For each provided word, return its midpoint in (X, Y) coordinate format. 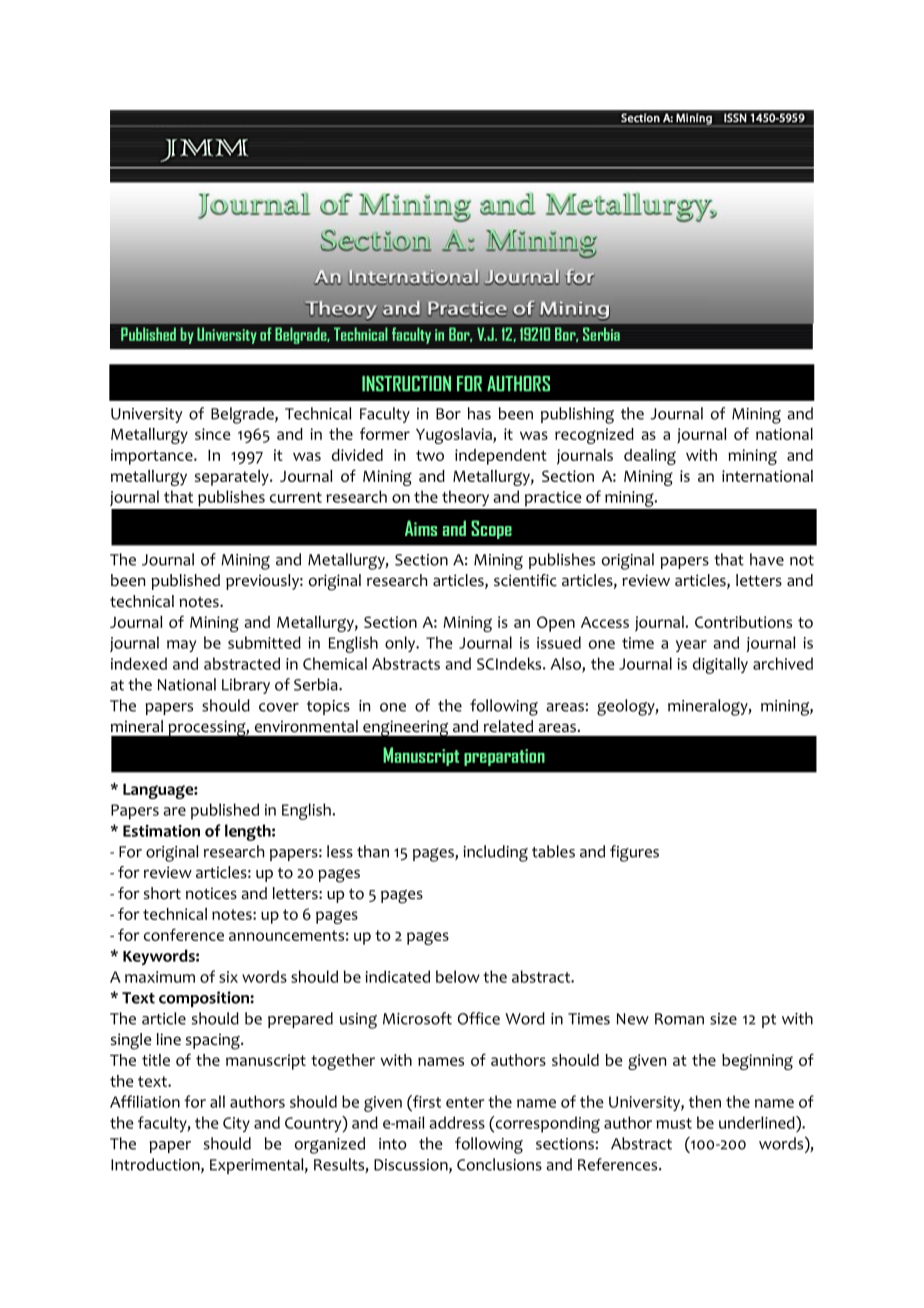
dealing (650, 457)
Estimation (161, 831)
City (236, 1124)
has (479, 413)
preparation (504, 757)
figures (634, 853)
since (212, 434)
